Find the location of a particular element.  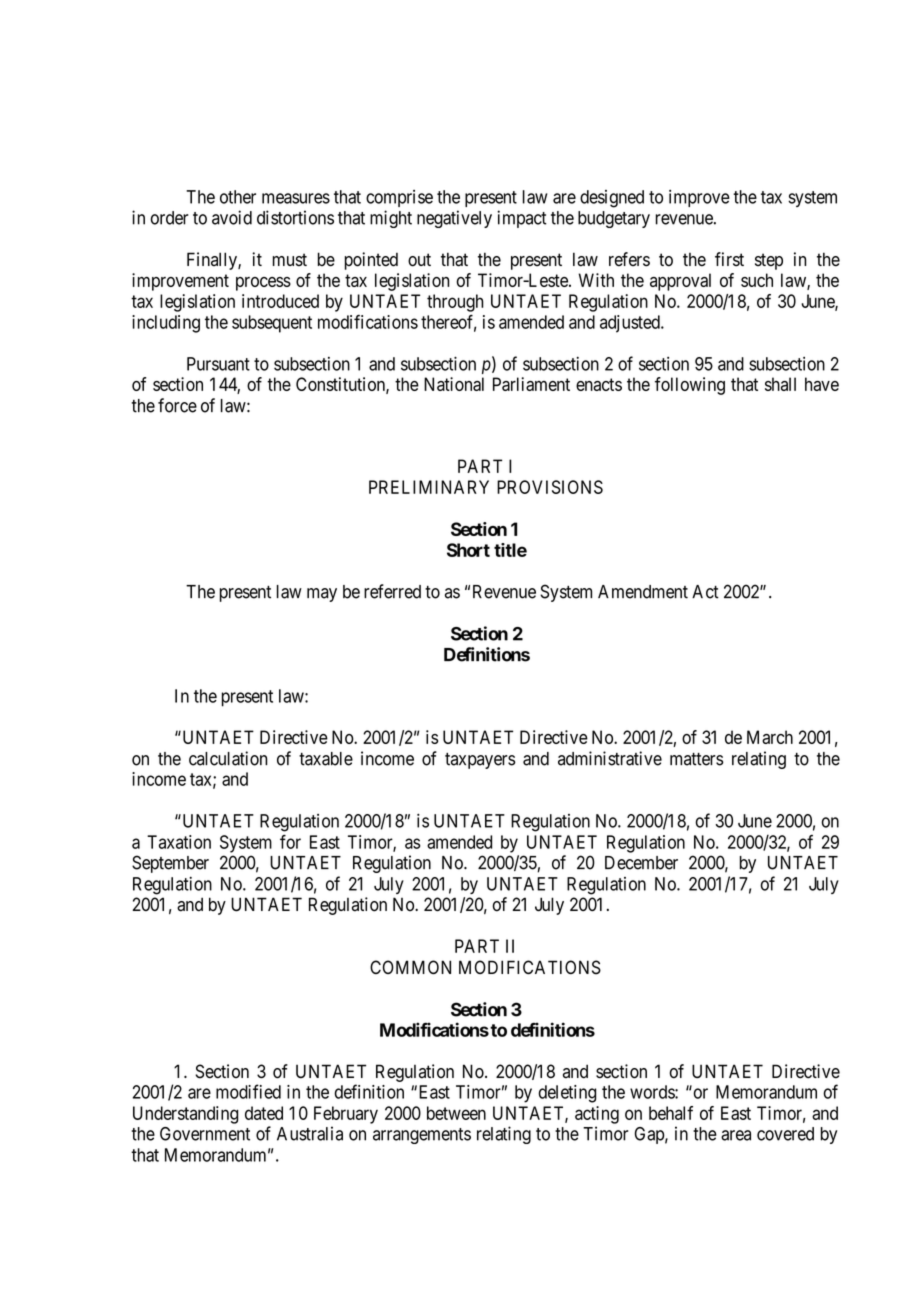

may is located at coordinates (322, 595).
